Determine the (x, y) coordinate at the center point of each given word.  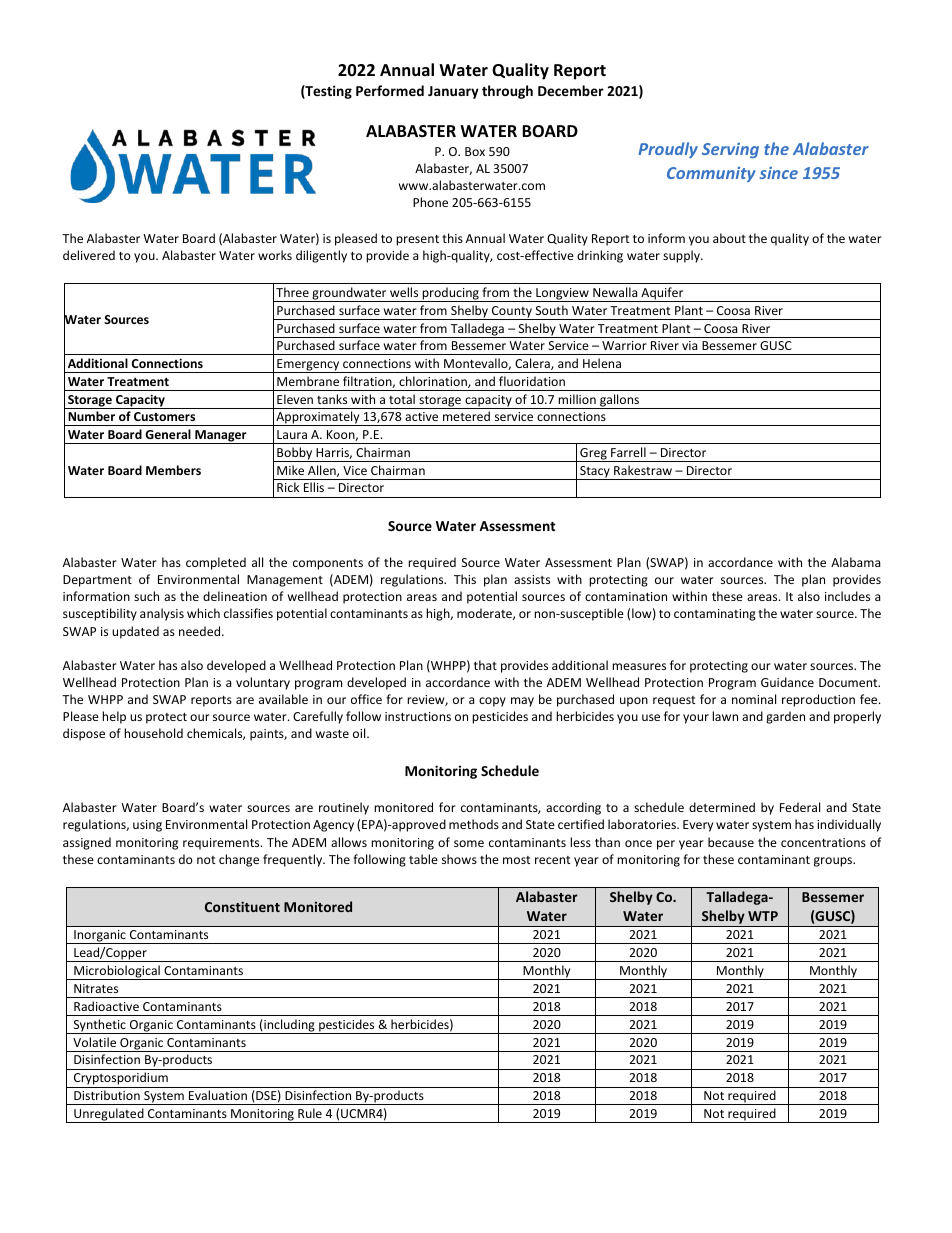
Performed (390, 90)
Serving (730, 150)
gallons (620, 401)
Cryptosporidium (121, 1080)
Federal (800, 807)
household (153, 733)
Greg (593, 455)
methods (474, 824)
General (168, 434)
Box (475, 151)
